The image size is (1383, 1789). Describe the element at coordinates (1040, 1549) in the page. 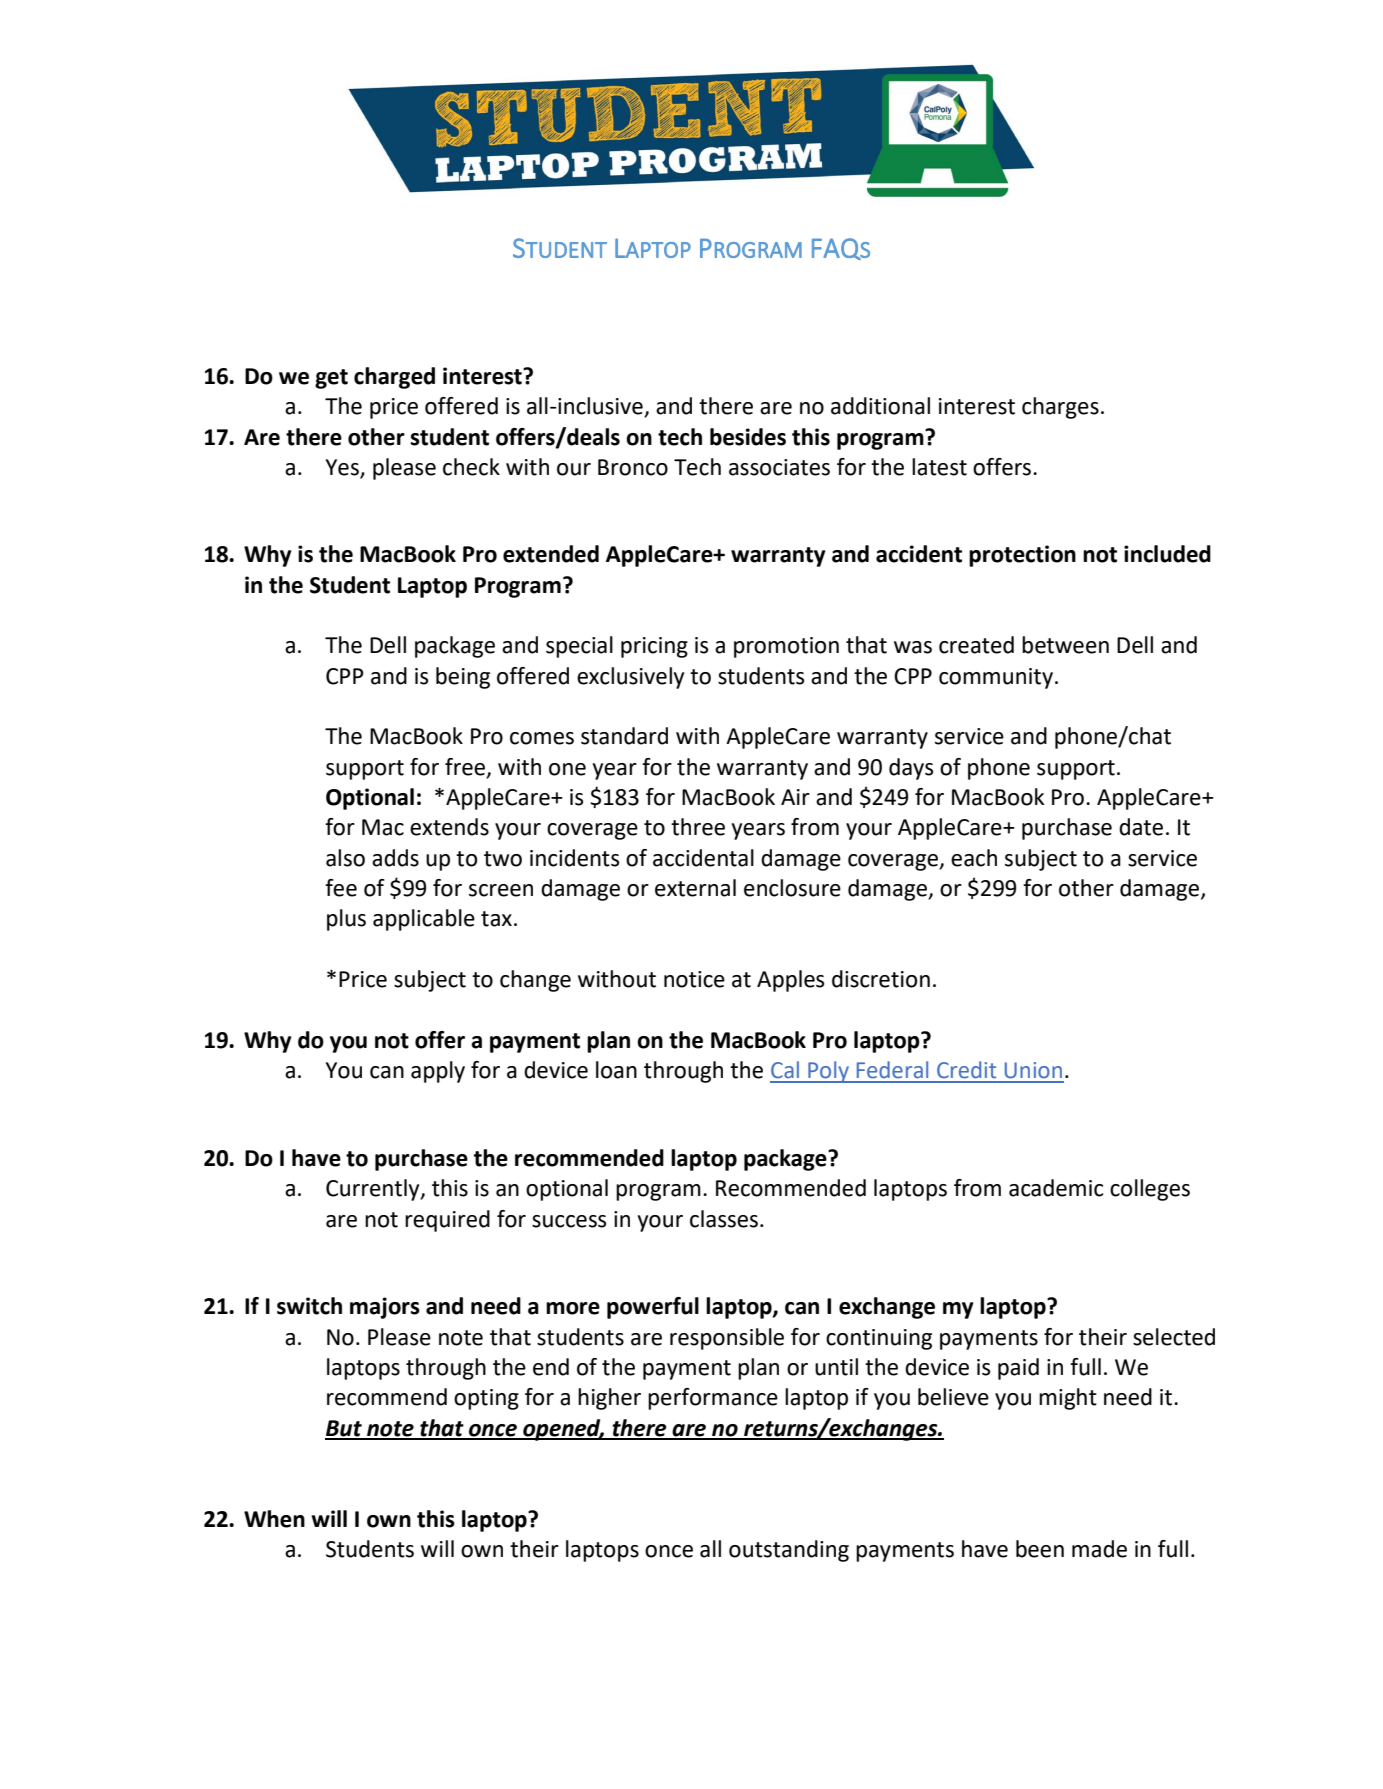

I see `been` at that location.
